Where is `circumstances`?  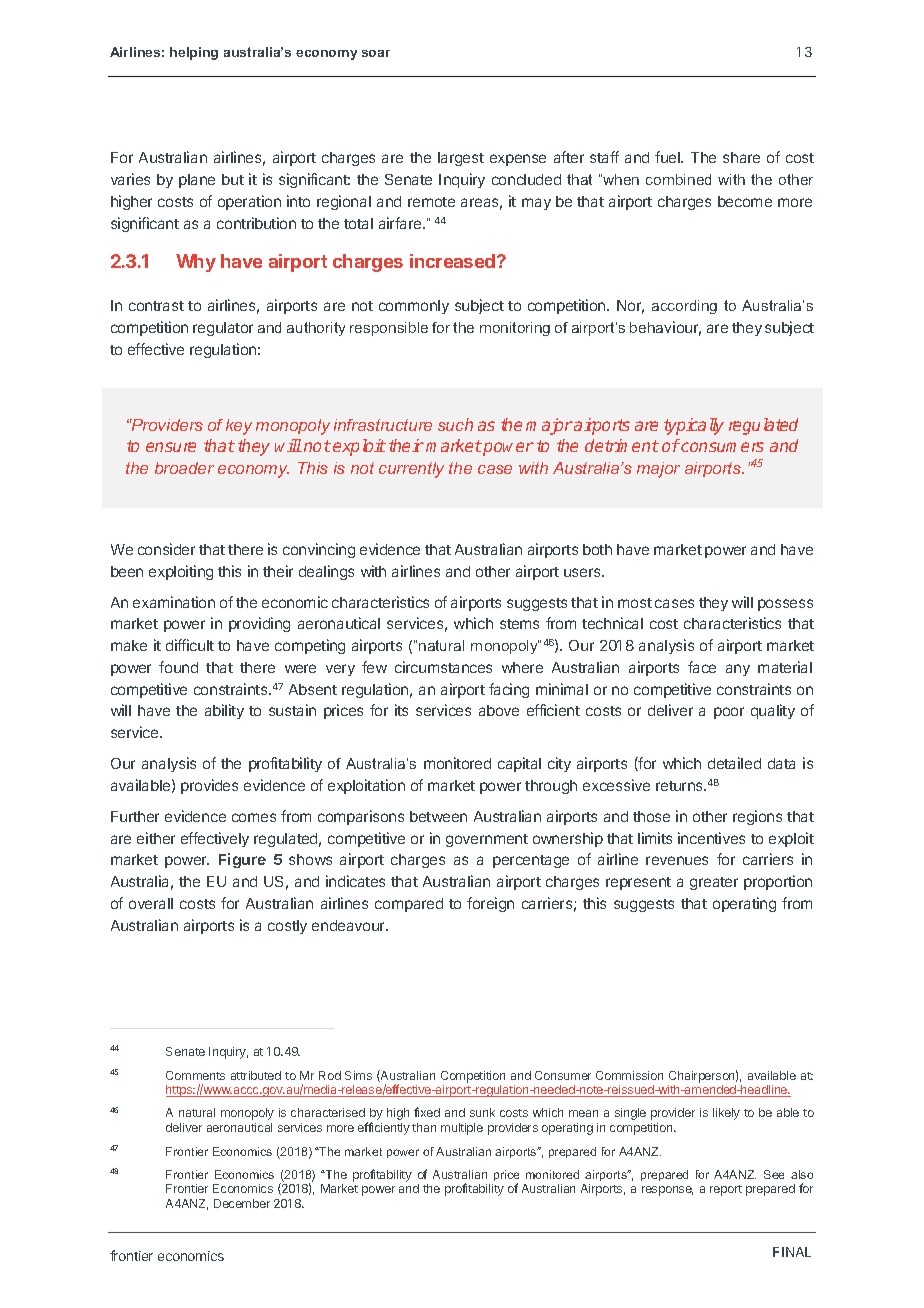
circumstances is located at coordinates (443, 667).
